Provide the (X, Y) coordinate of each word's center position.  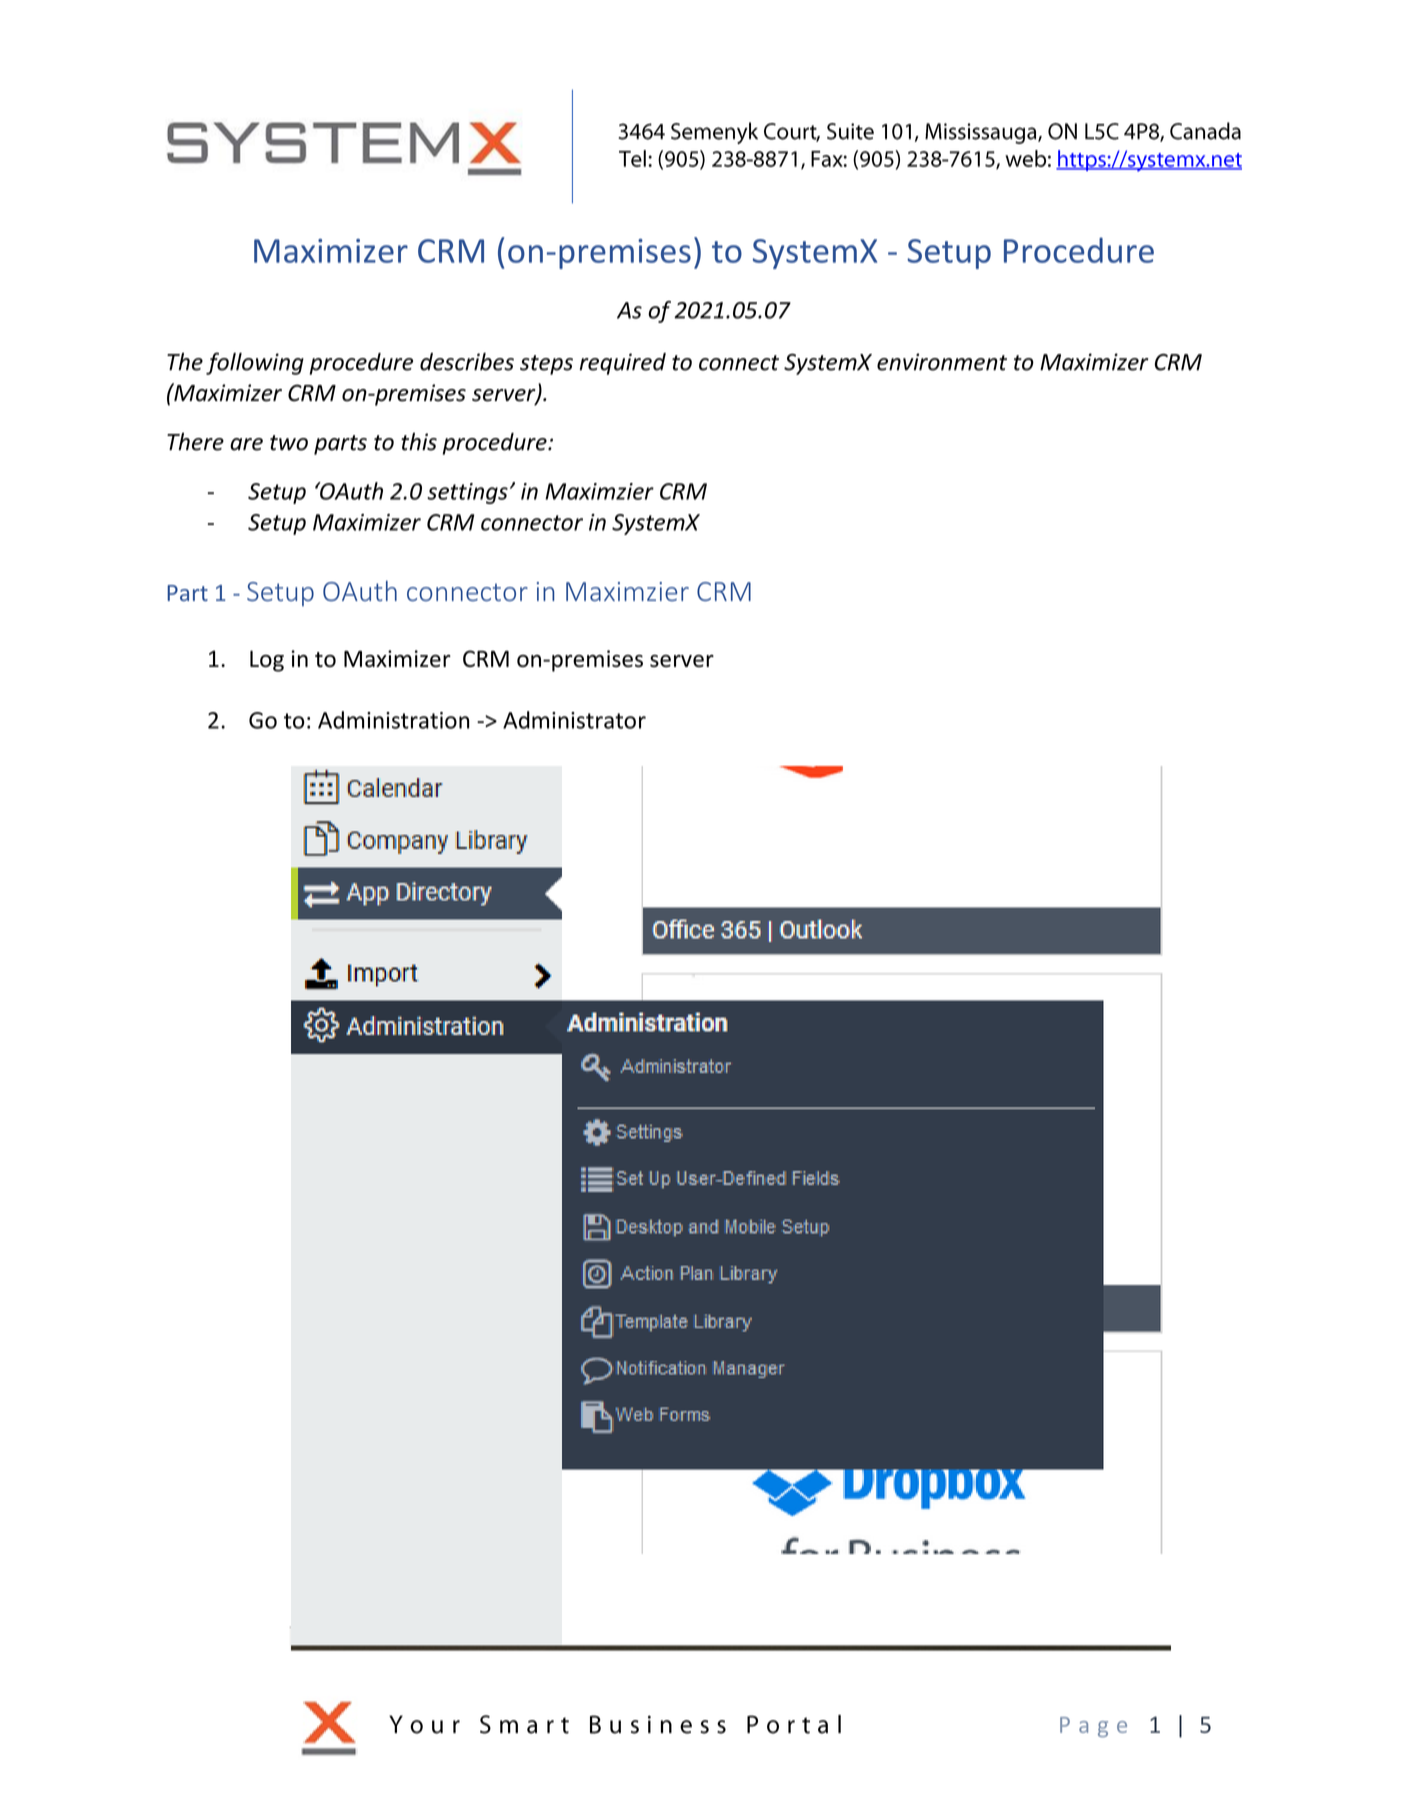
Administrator (574, 720)
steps (546, 365)
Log (267, 661)
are (246, 444)
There (195, 441)
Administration (393, 720)
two (289, 443)
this (419, 442)
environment (942, 362)
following (255, 363)
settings (467, 493)
